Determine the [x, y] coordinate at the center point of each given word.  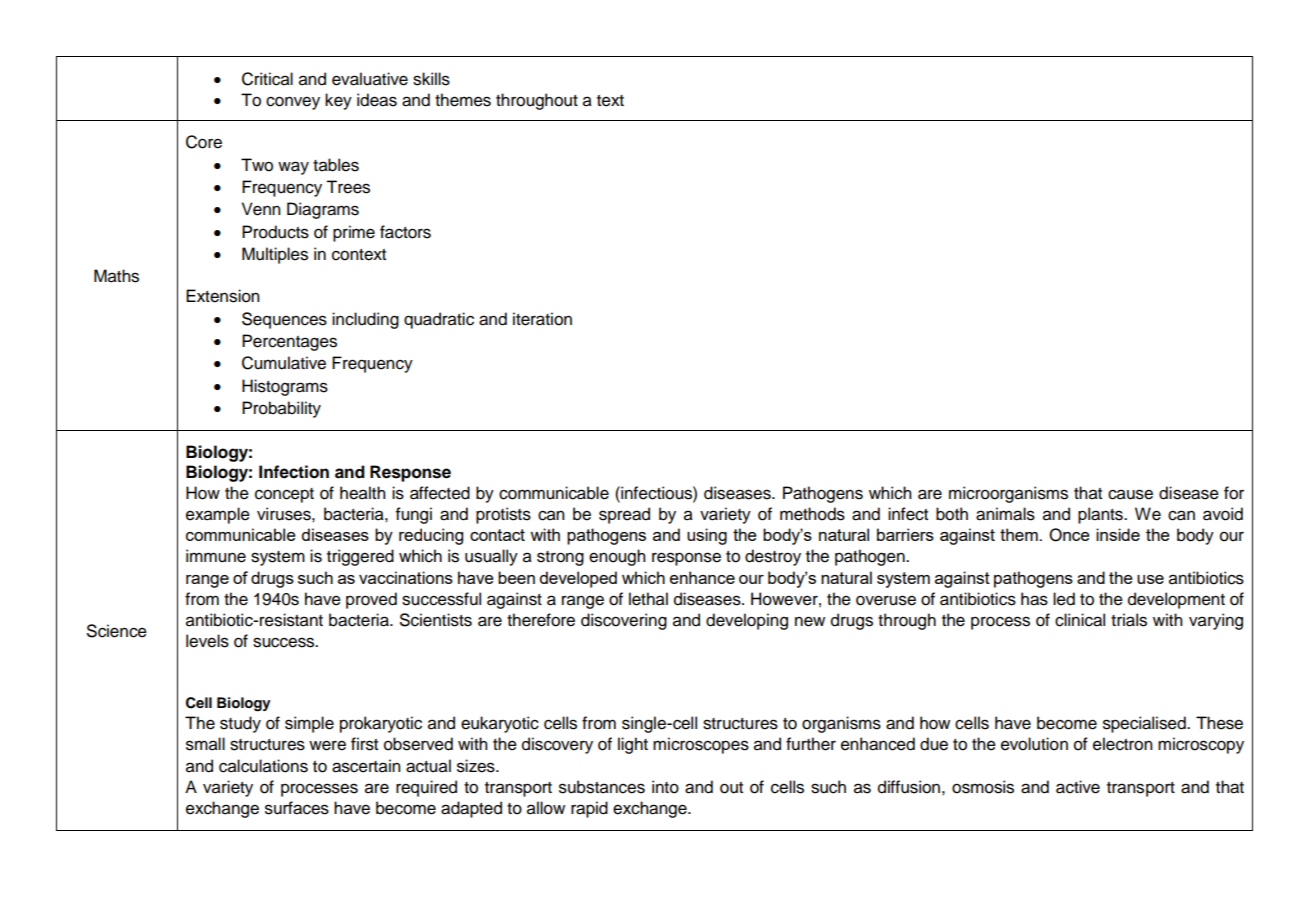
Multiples [275, 255]
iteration [542, 319]
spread [624, 515]
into [665, 787]
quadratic [439, 320]
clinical [1080, 620]
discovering [624, 621]
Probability [281, 409]
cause [1130, 494]
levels [207, 641]
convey [293, 103]
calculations [263, 766]
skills [431, 79]
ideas [377, 100]
